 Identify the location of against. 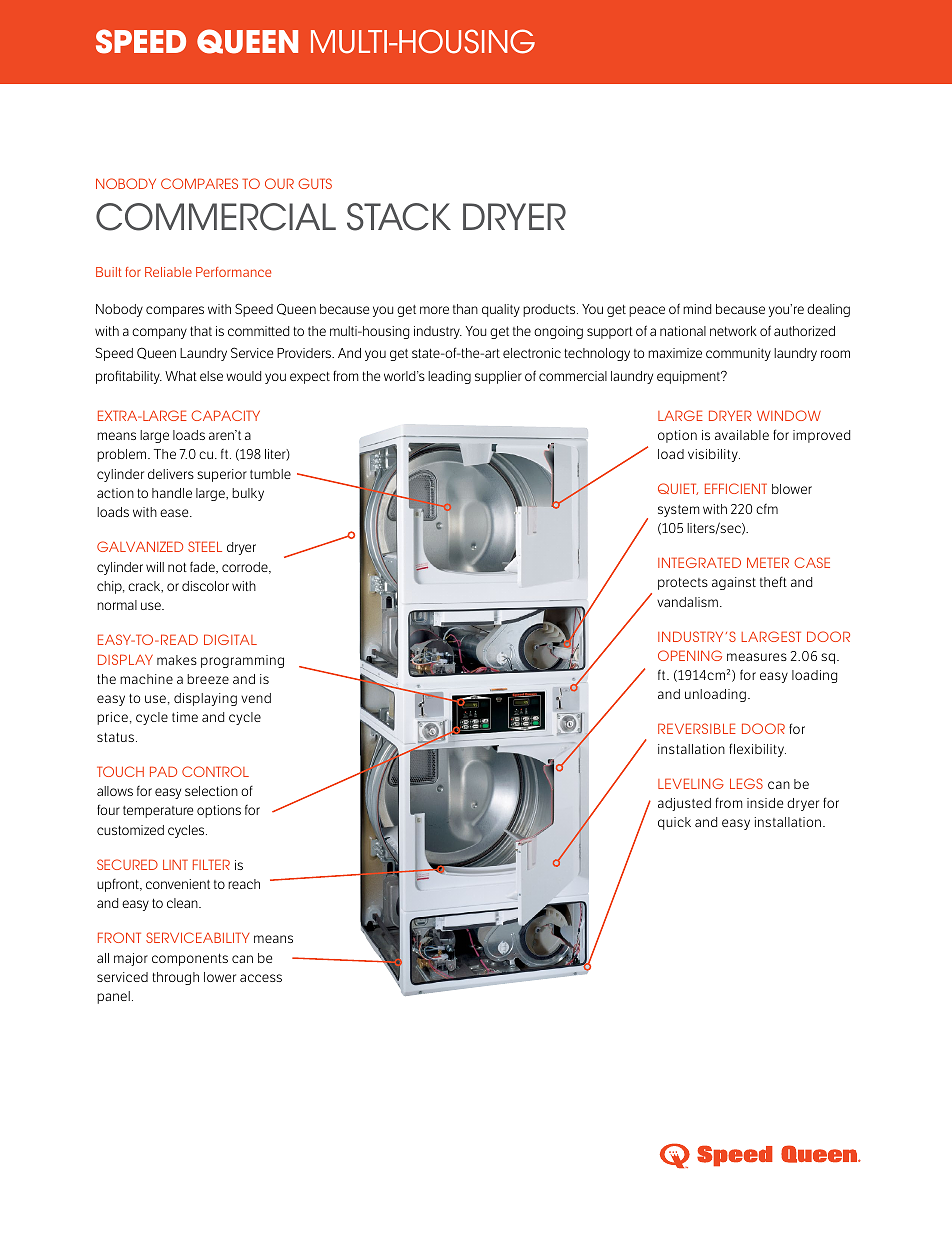
(734, 583).
